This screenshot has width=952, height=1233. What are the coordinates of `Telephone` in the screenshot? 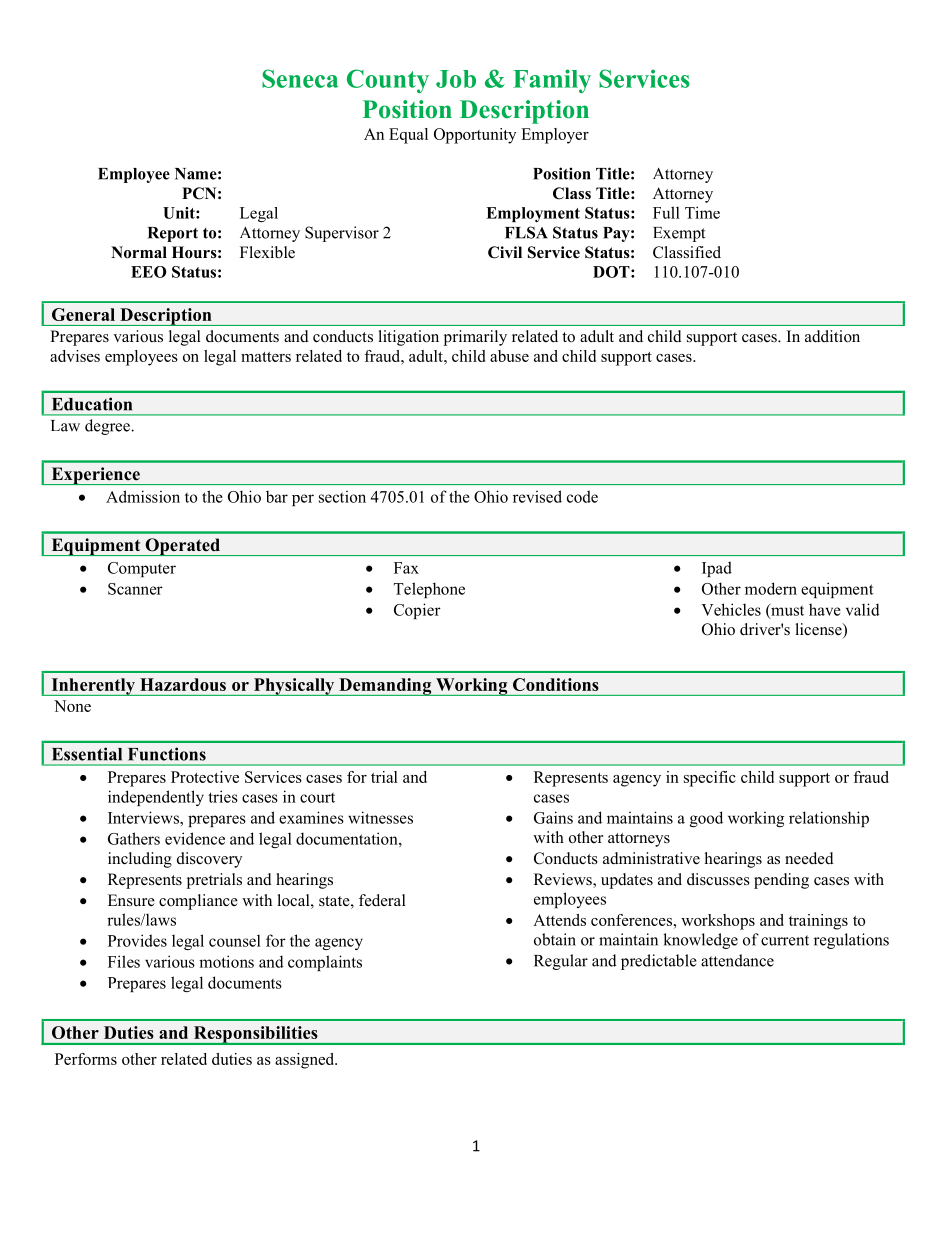 It's located at (429, 590).
